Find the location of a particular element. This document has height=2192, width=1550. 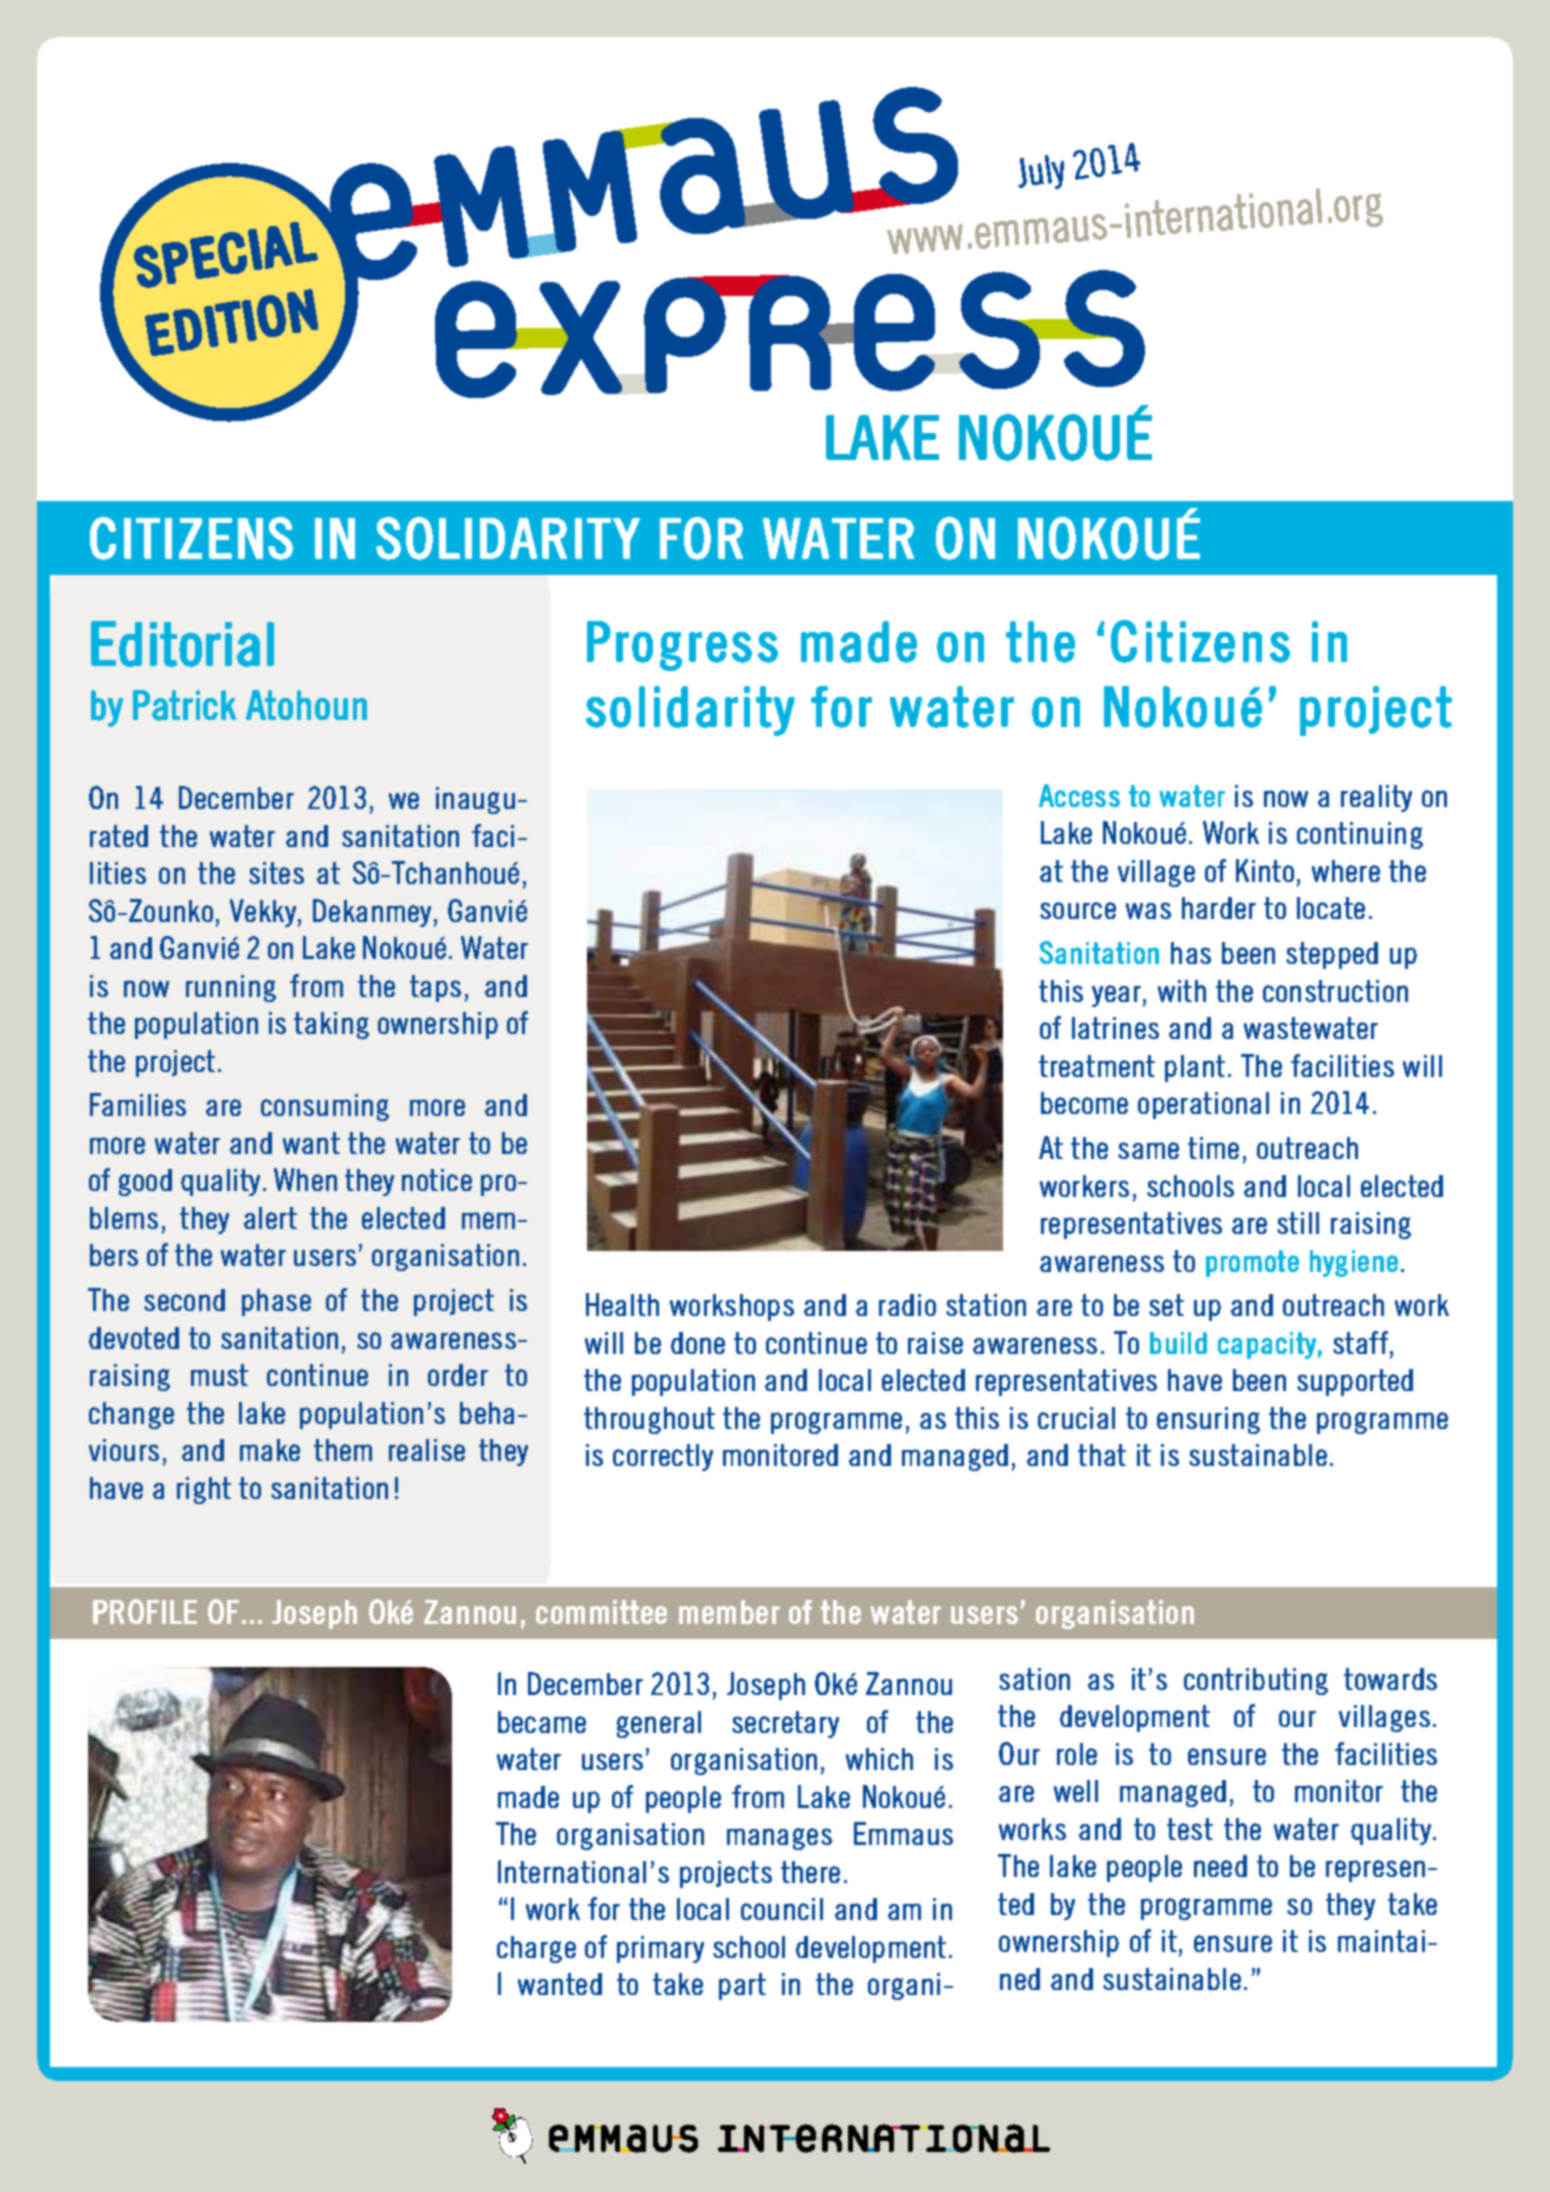

reality is located at coordinates (1376, 798).
